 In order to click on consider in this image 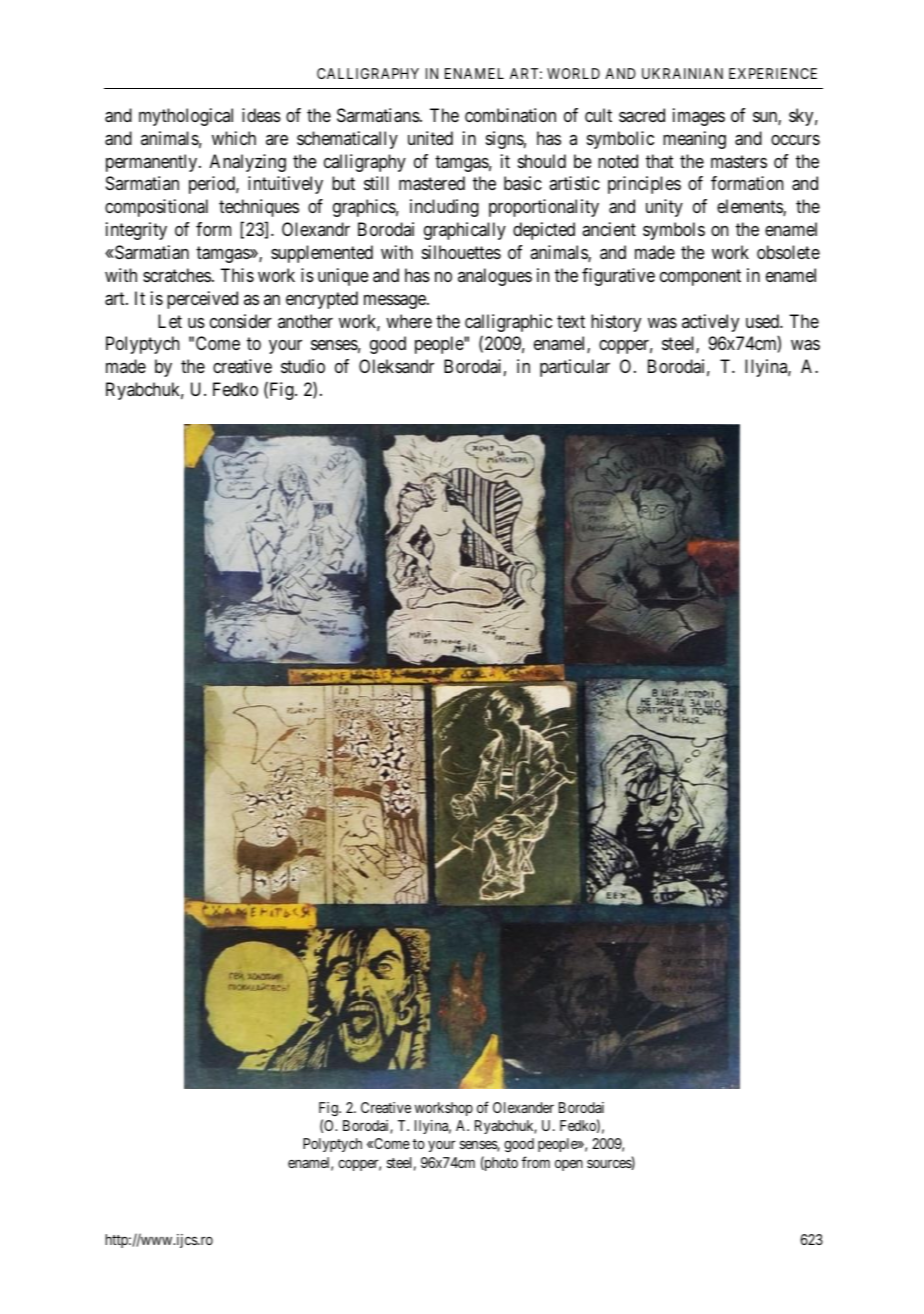, I will do `click(241, 321)`.
